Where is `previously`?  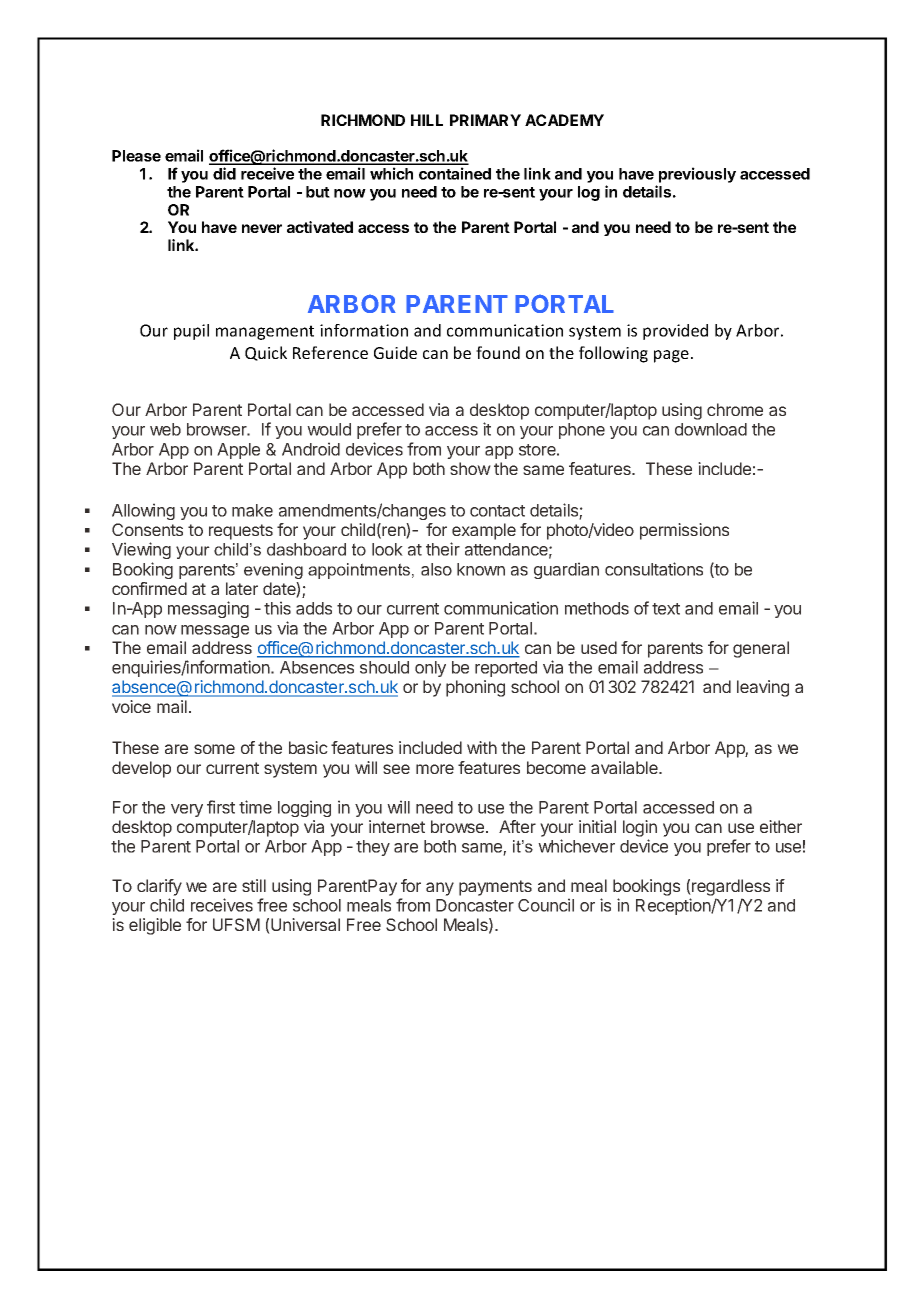 previously is located at coordinates (697, 175).
